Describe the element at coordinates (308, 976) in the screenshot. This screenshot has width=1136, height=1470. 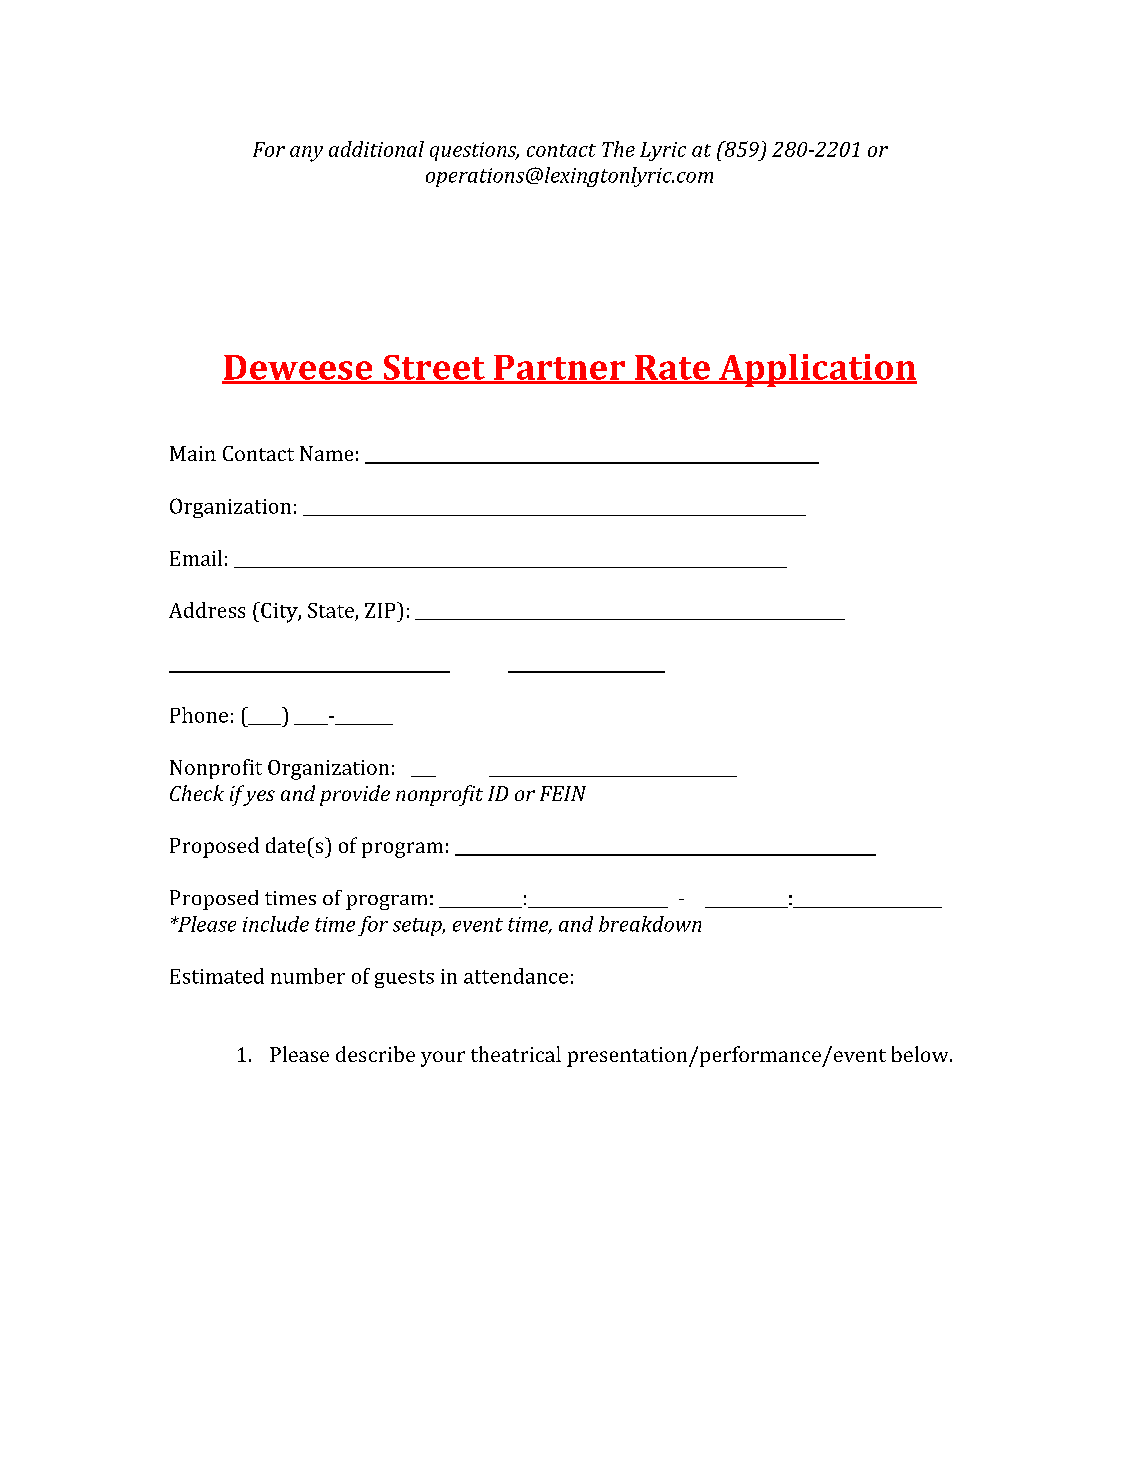
I see `number` at that location.
